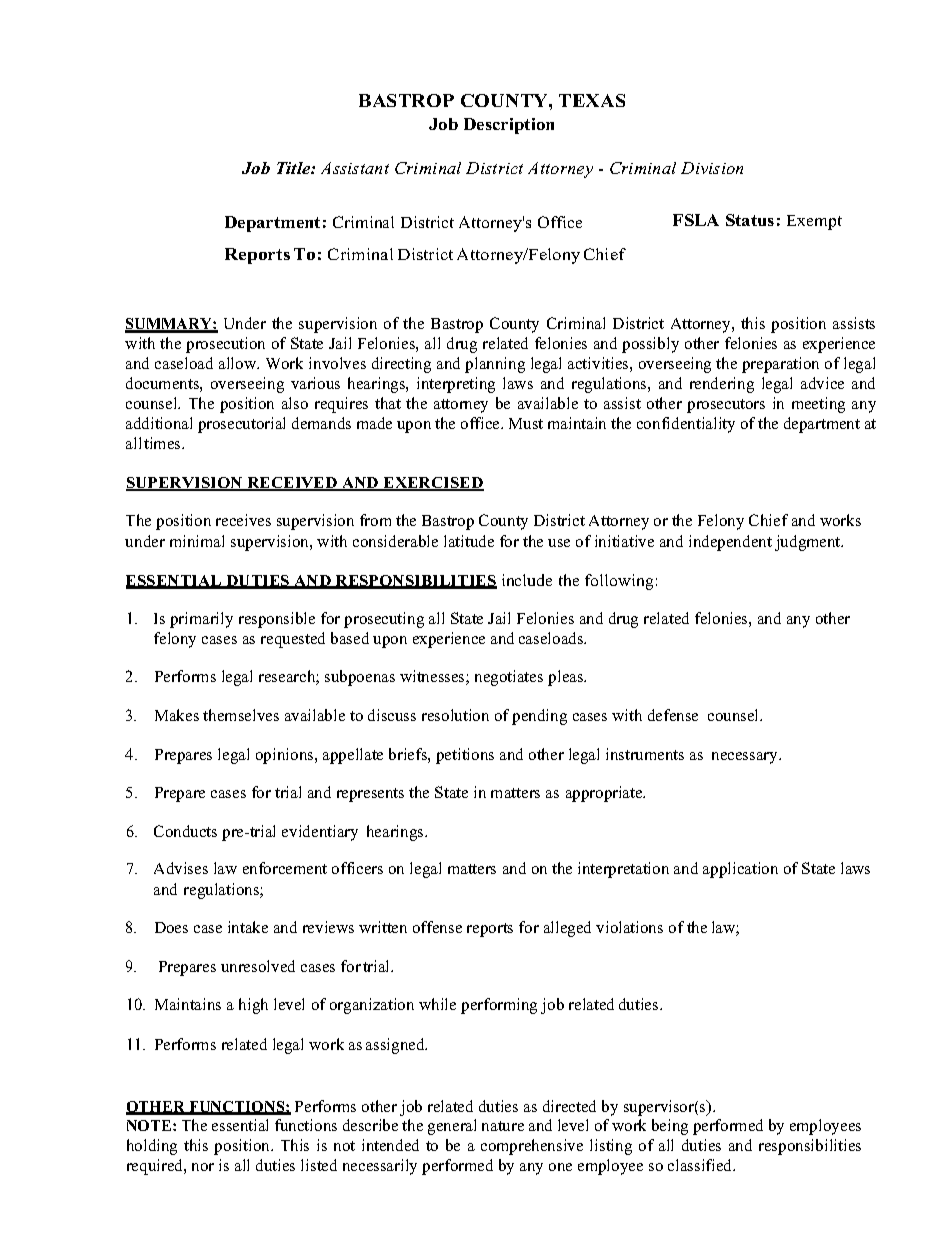 This screenshot has width=952, height=1233. What do you see at coordinates (225, 345) in the screenshot?
I see `prosecution` at bounding box center [225, 345].
